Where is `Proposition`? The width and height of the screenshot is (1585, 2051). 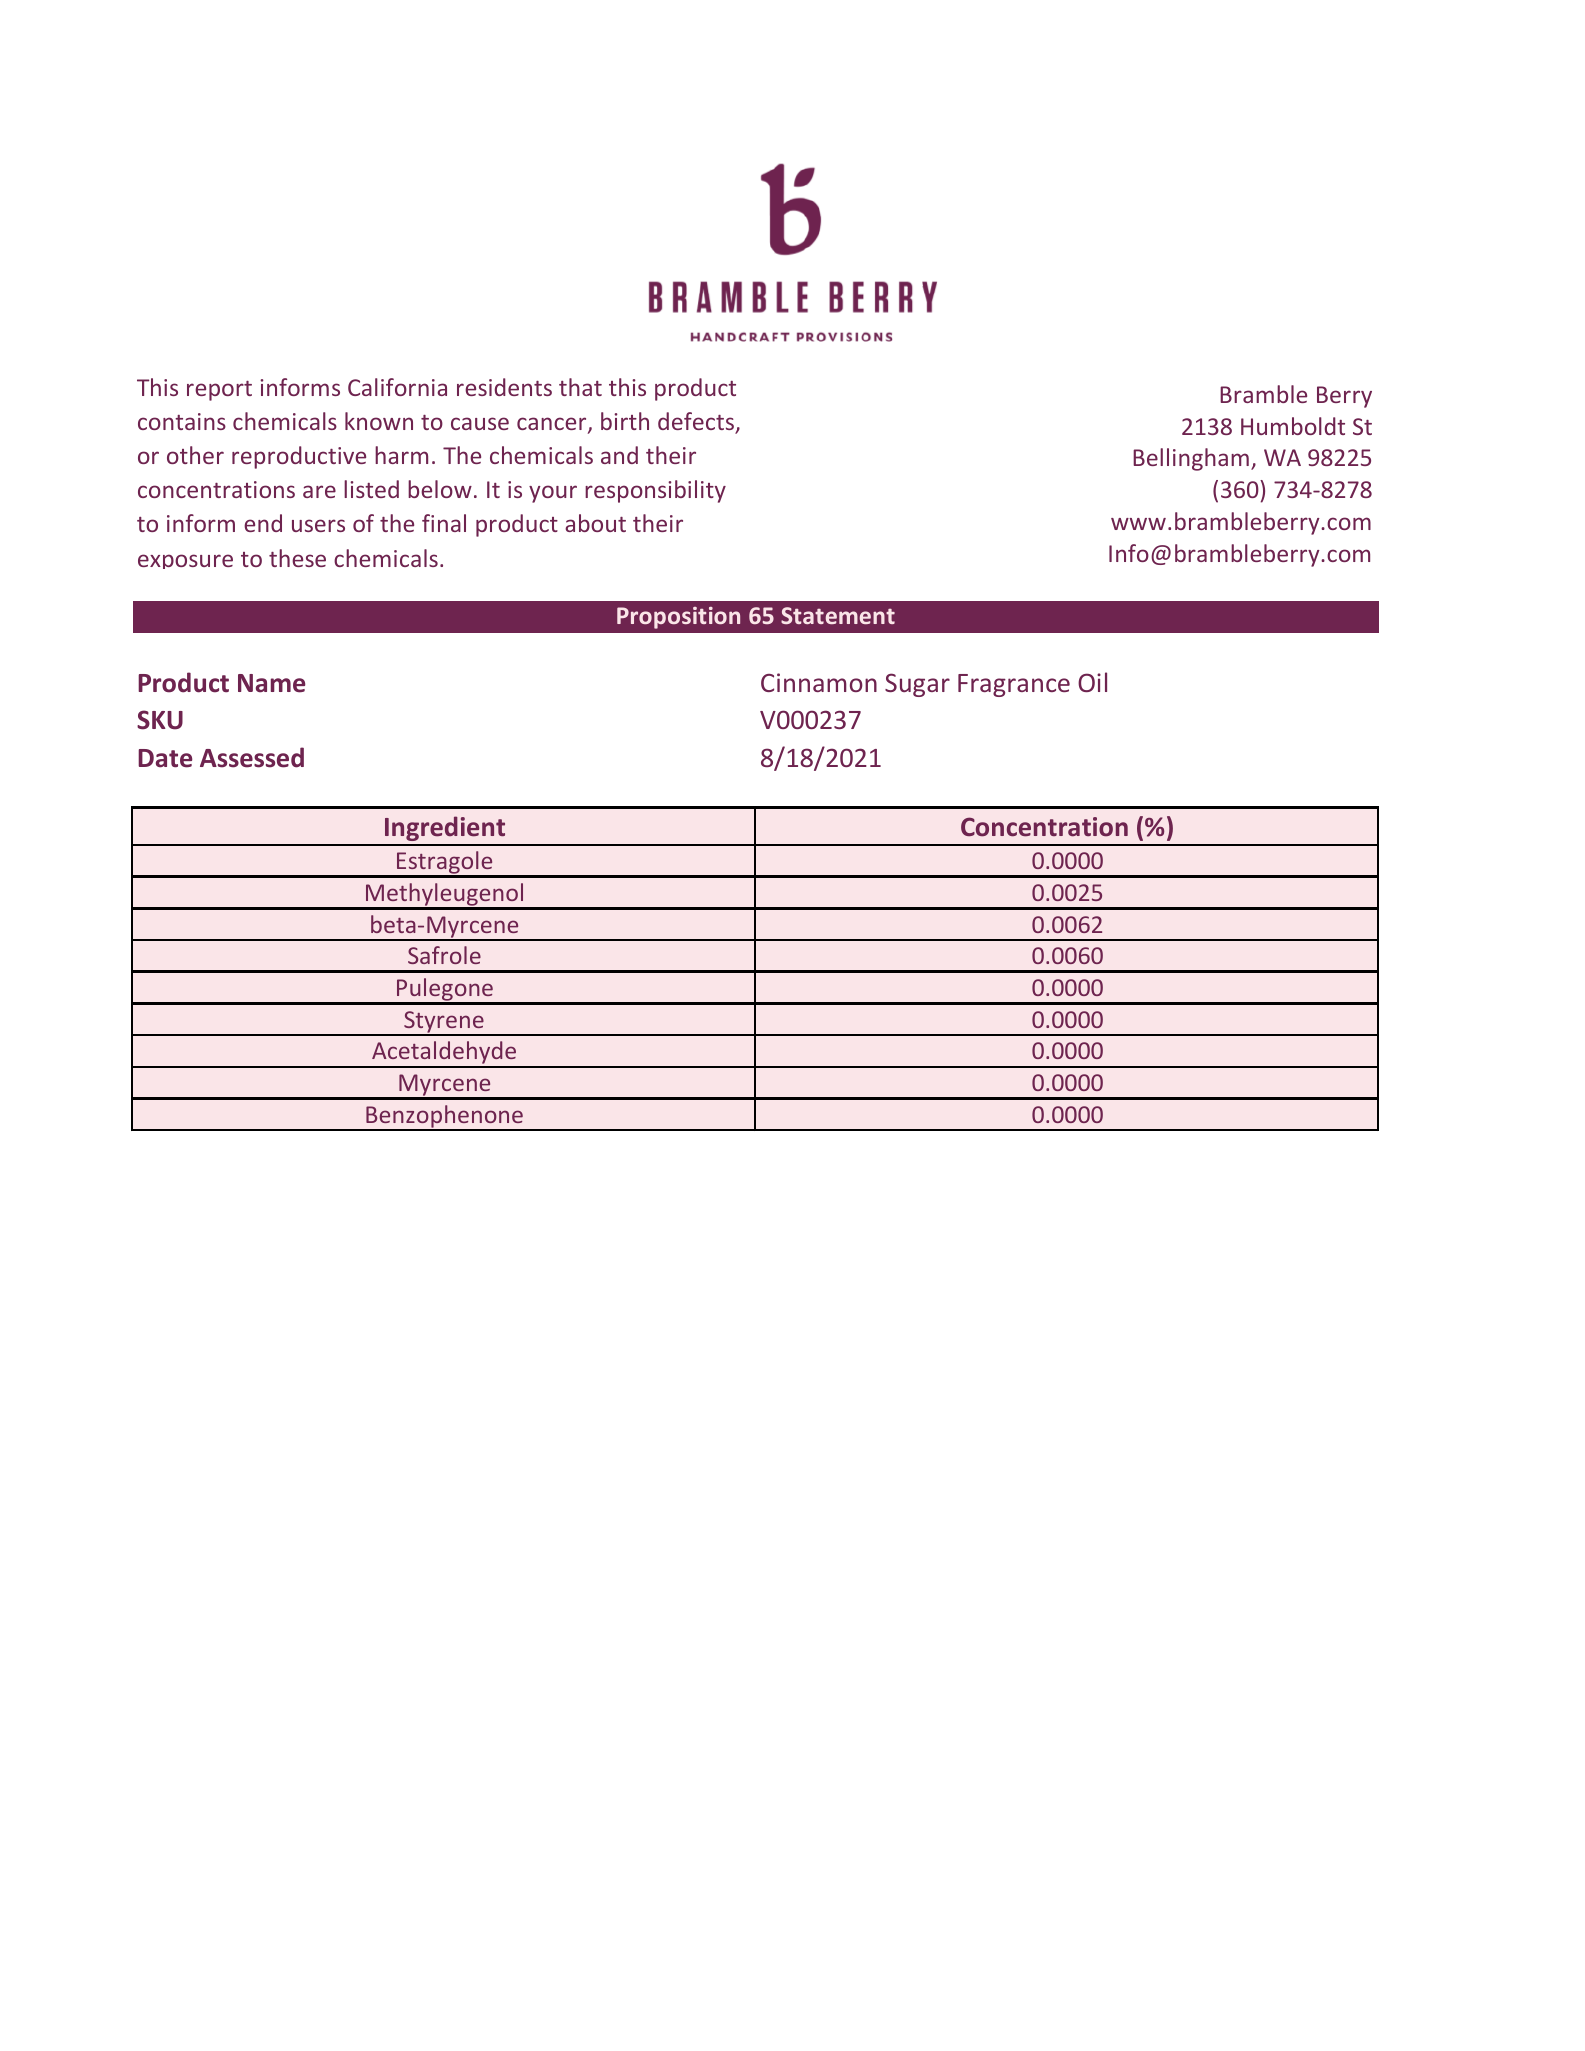 Proposition is located at coordinates (678, 618).
